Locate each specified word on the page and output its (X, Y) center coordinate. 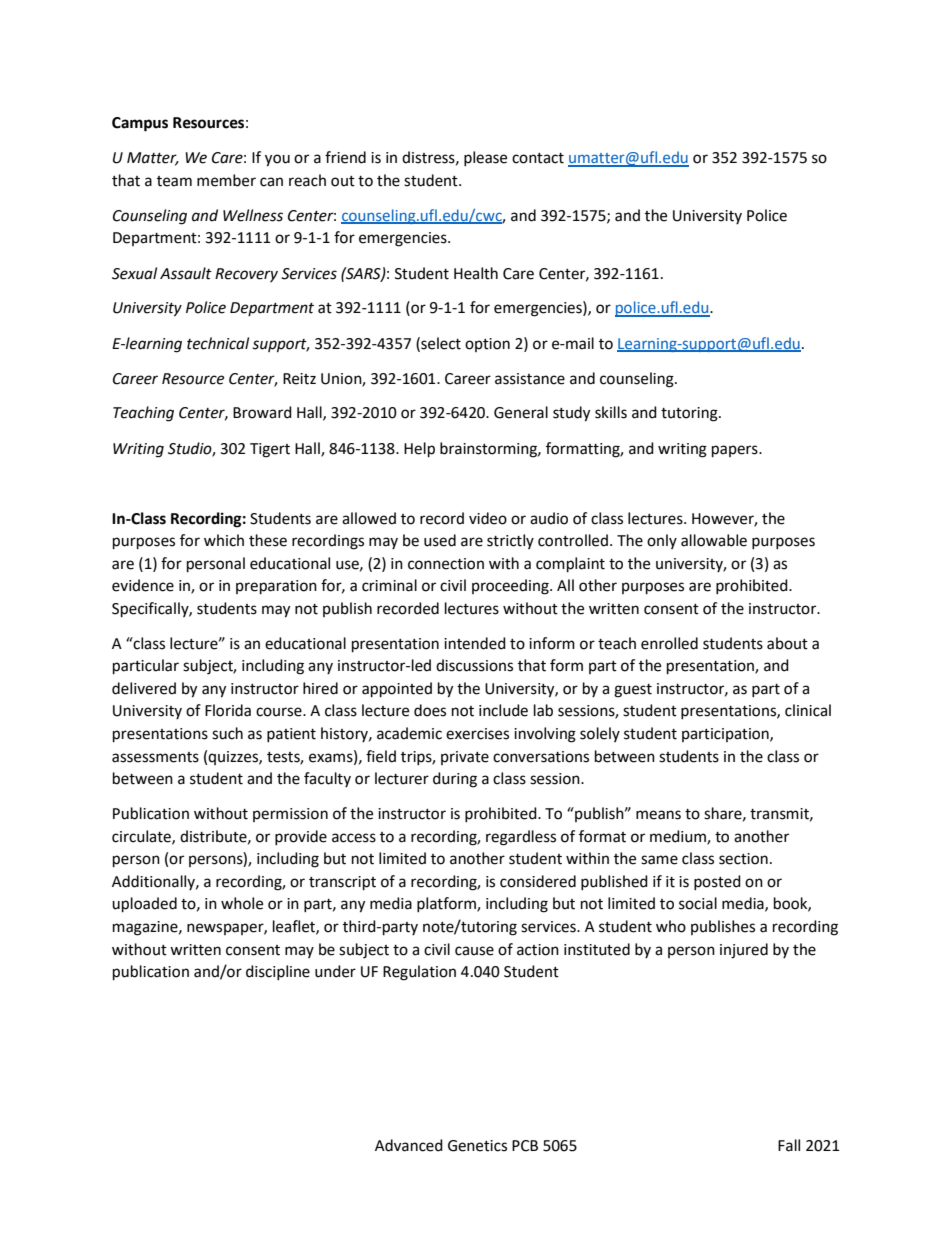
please (485, 158)
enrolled (669, 643)
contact (538, 158)
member (226, 180)
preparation (276, 587)
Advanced (409, 1145)
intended (475, 643)
